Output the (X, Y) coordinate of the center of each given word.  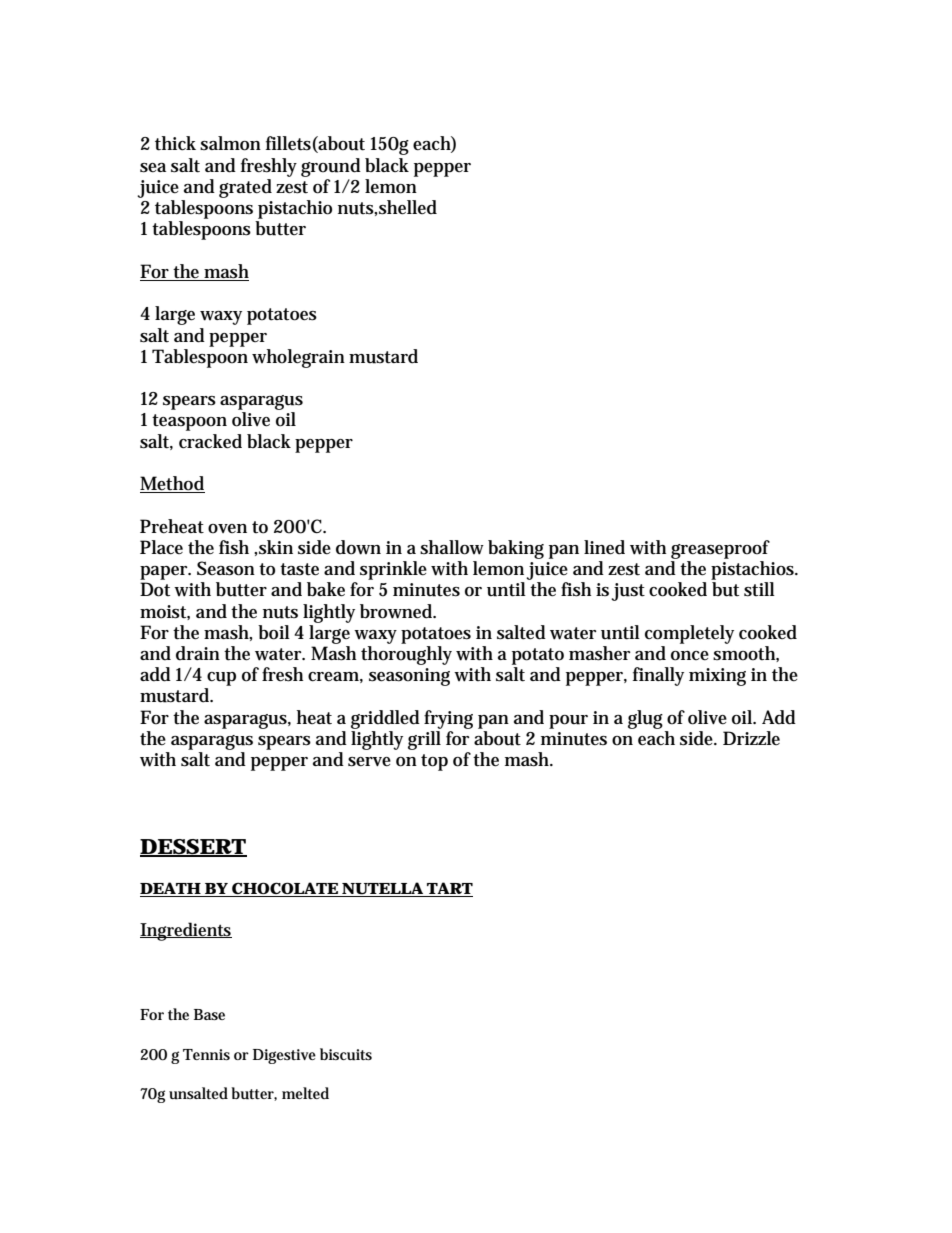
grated (245, 188)
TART (449, 889)
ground (331, 167)
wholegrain (298, 358)
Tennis (206, 1054)
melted (305, 1093)
